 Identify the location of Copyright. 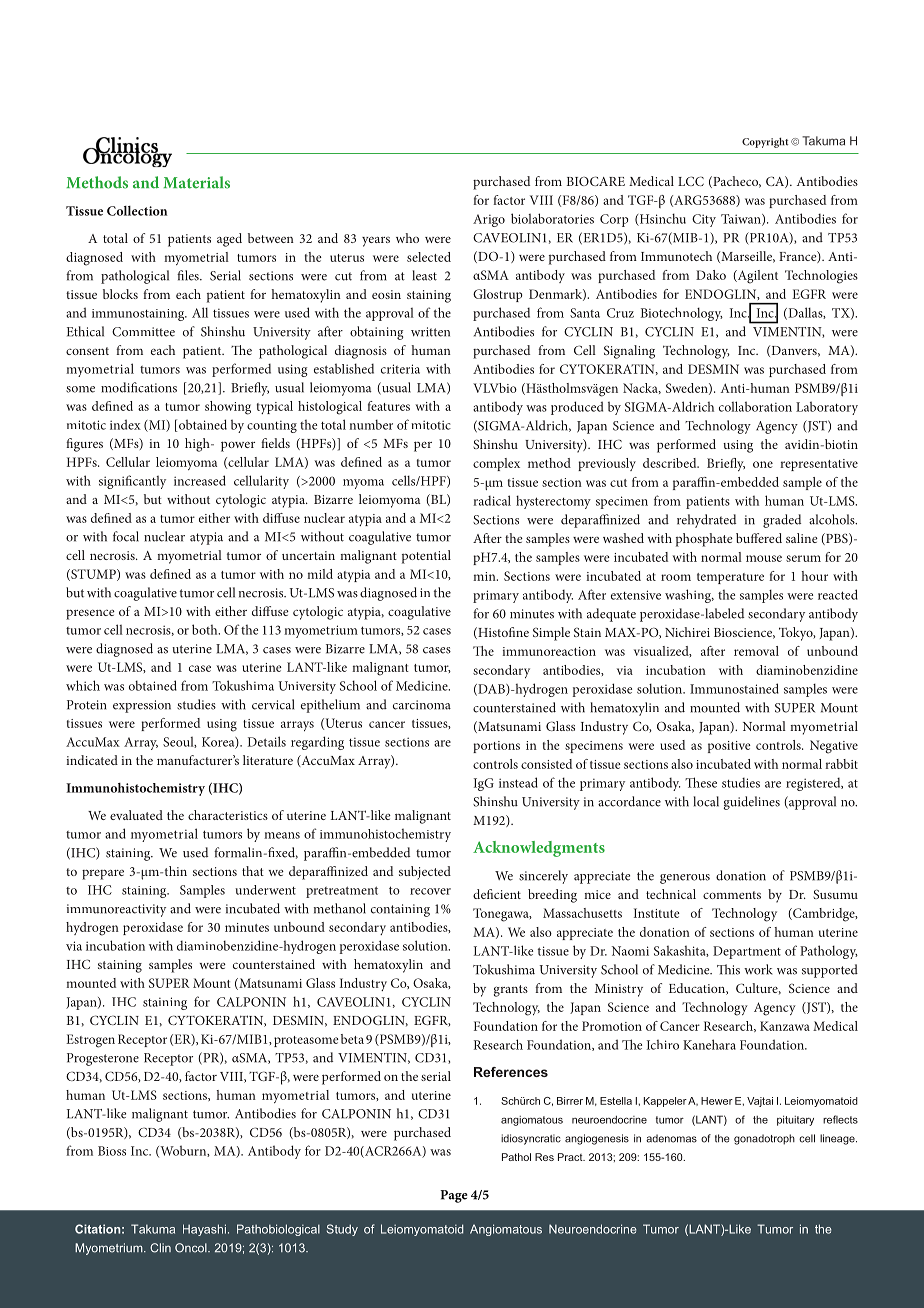
(765, 142).
